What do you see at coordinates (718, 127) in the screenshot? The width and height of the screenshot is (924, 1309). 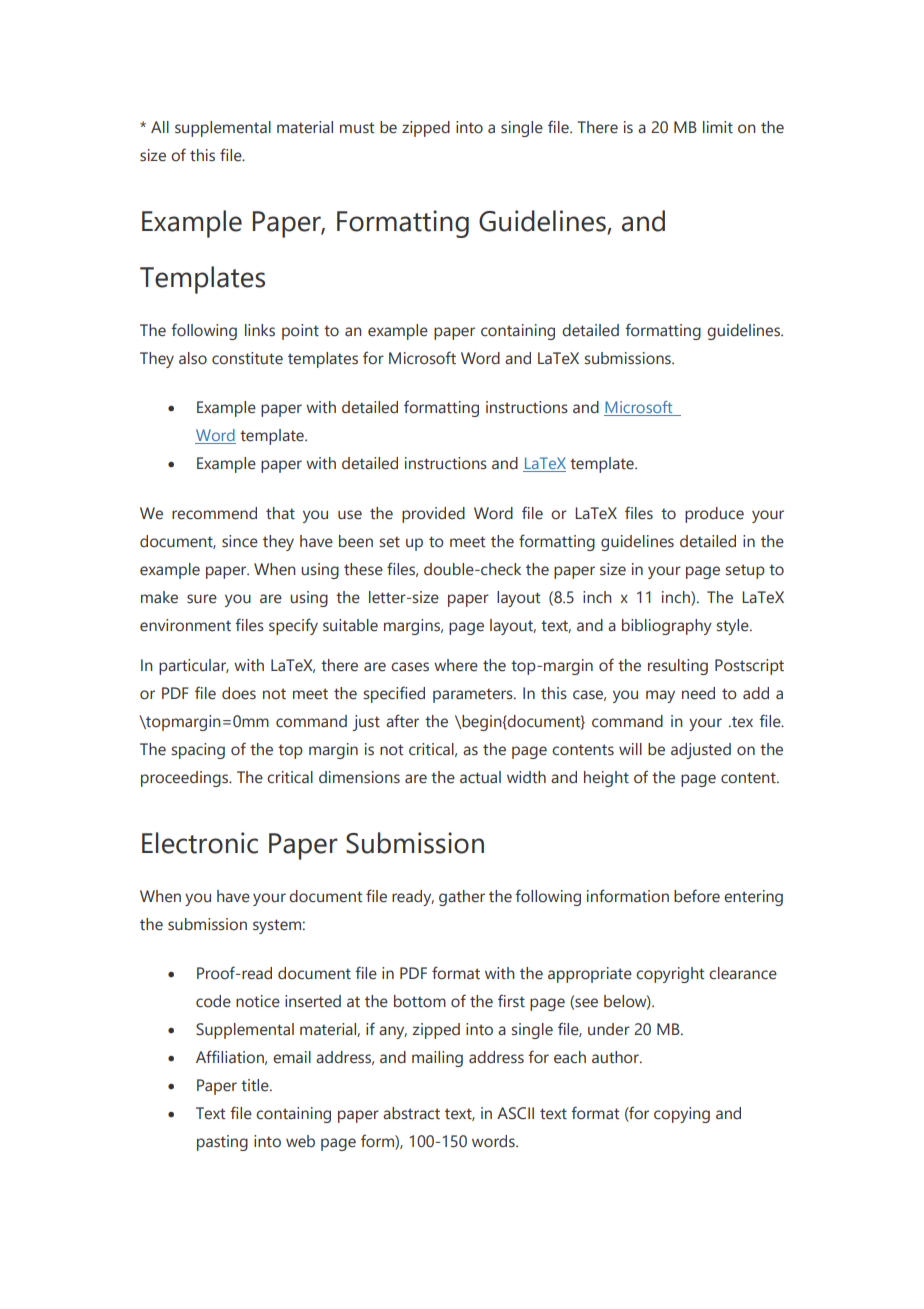 I see `limit` at bounding box center [718, 127].
